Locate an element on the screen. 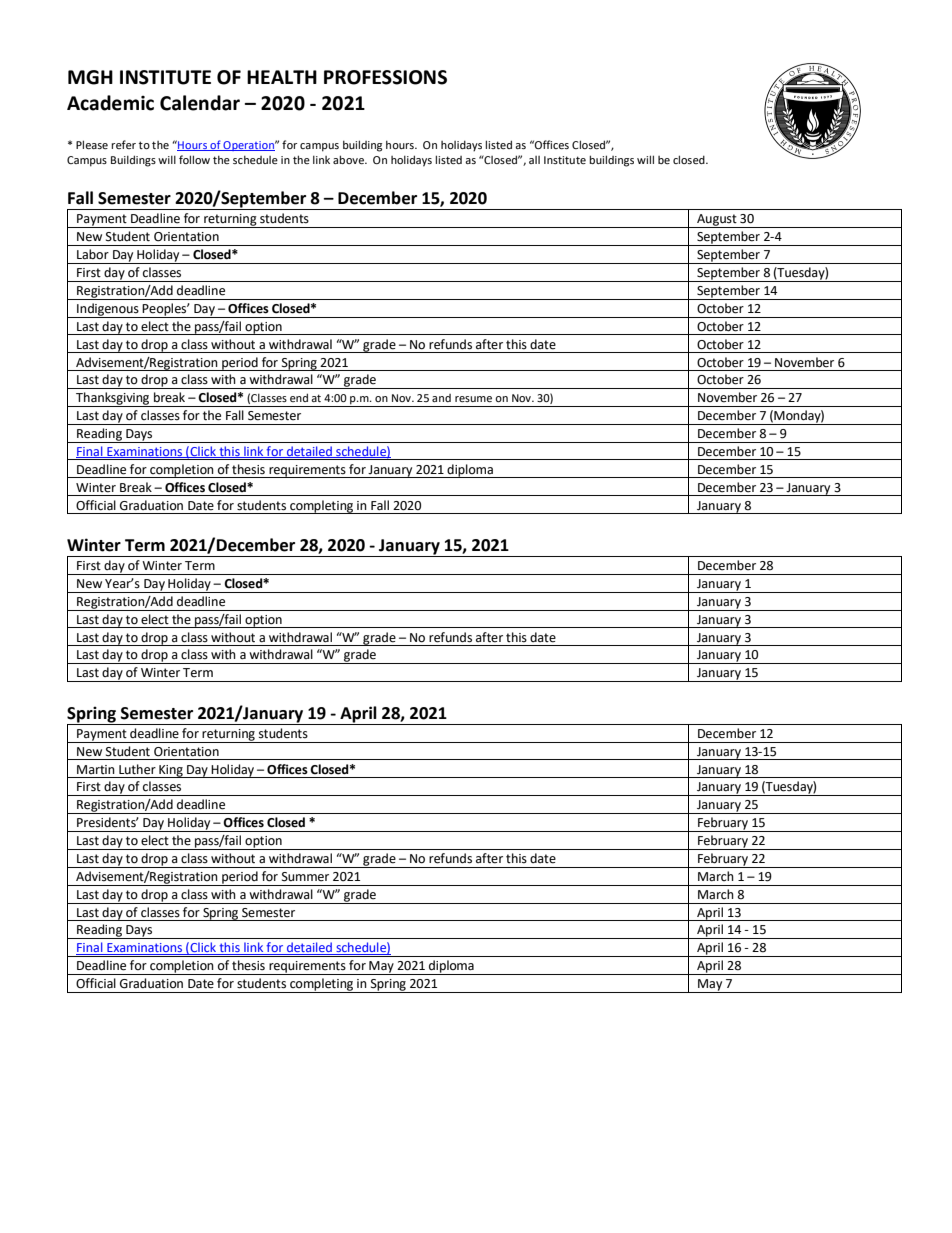 The width and height of the screenshot is (952, 1233). refer is located at coordinates (123, 144).
